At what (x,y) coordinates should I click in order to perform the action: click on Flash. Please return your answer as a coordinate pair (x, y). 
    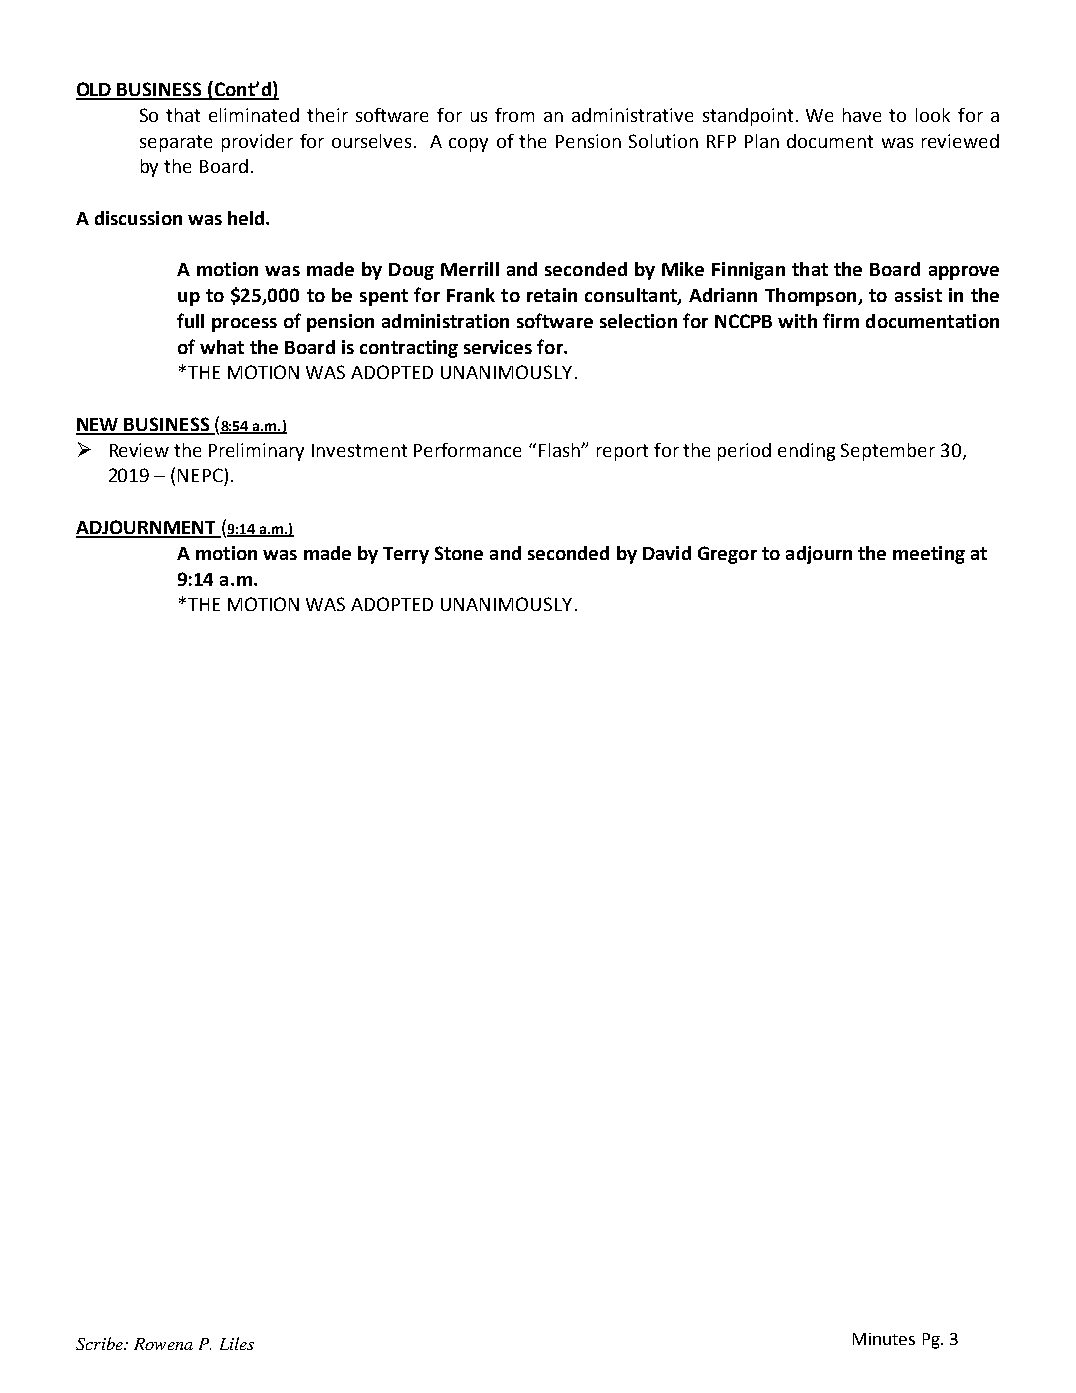
    Looking at the image, I should click on (560, 450).
